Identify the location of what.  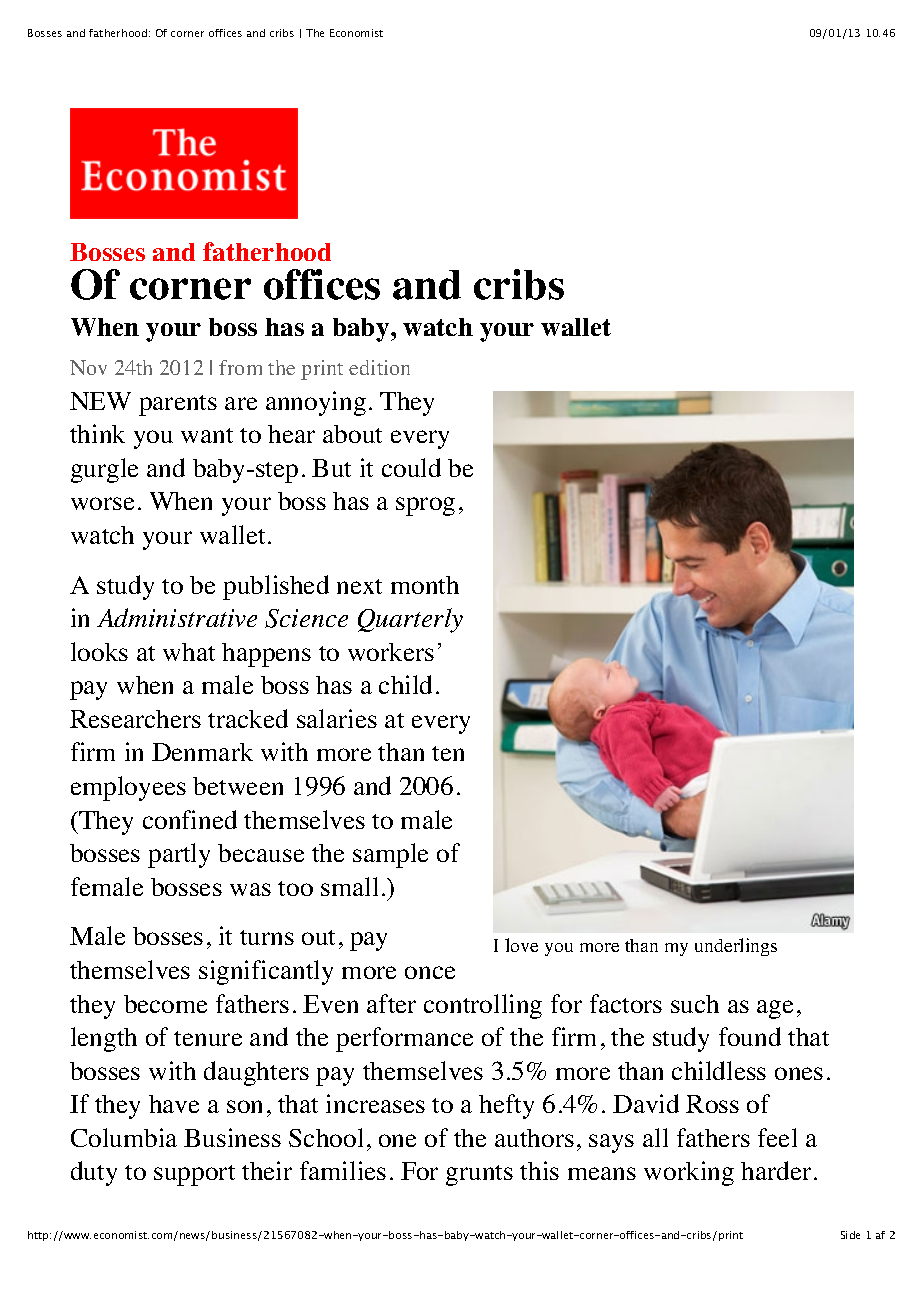
(189, 652).
